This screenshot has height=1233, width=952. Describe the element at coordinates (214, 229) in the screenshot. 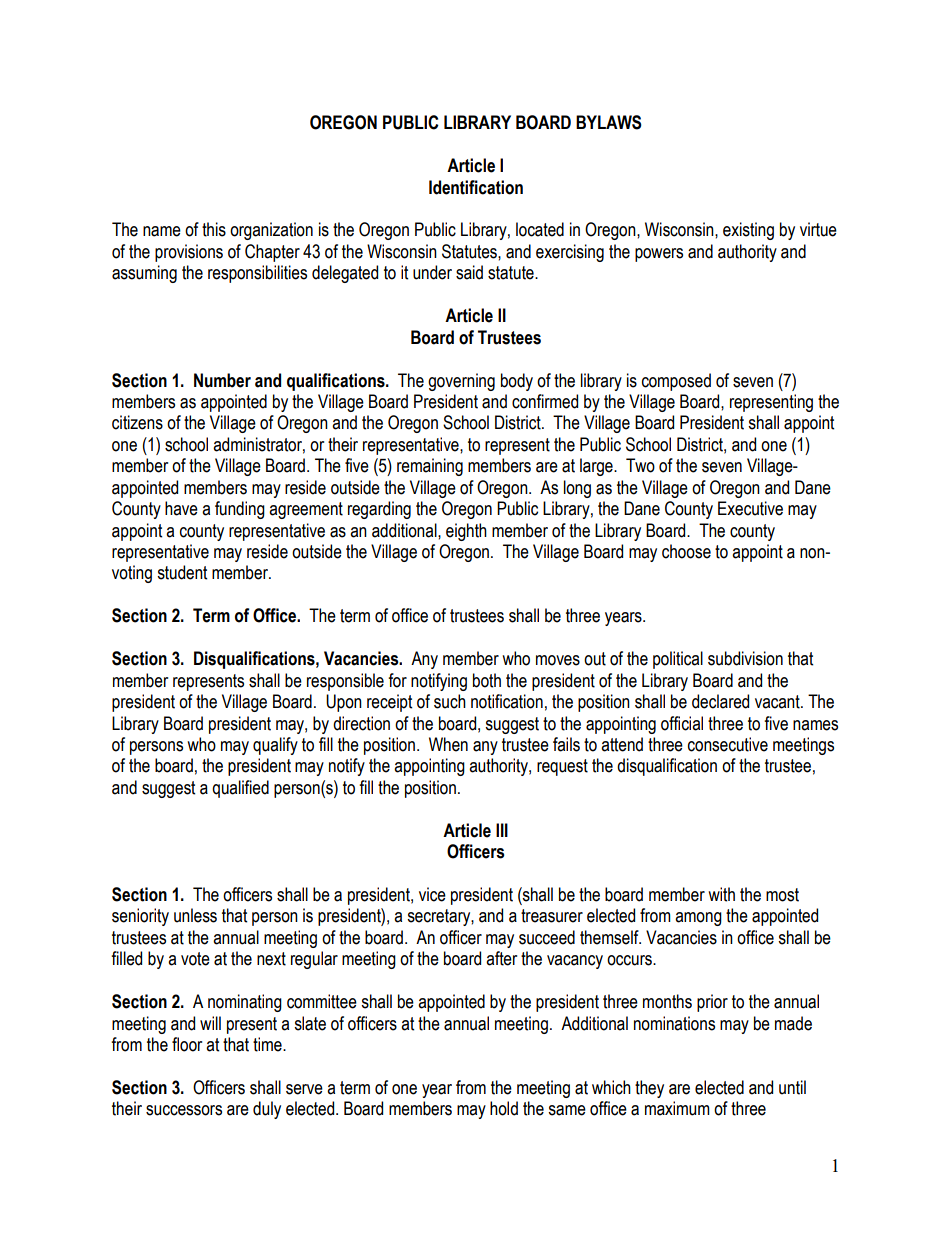

I see `this` at that location.
